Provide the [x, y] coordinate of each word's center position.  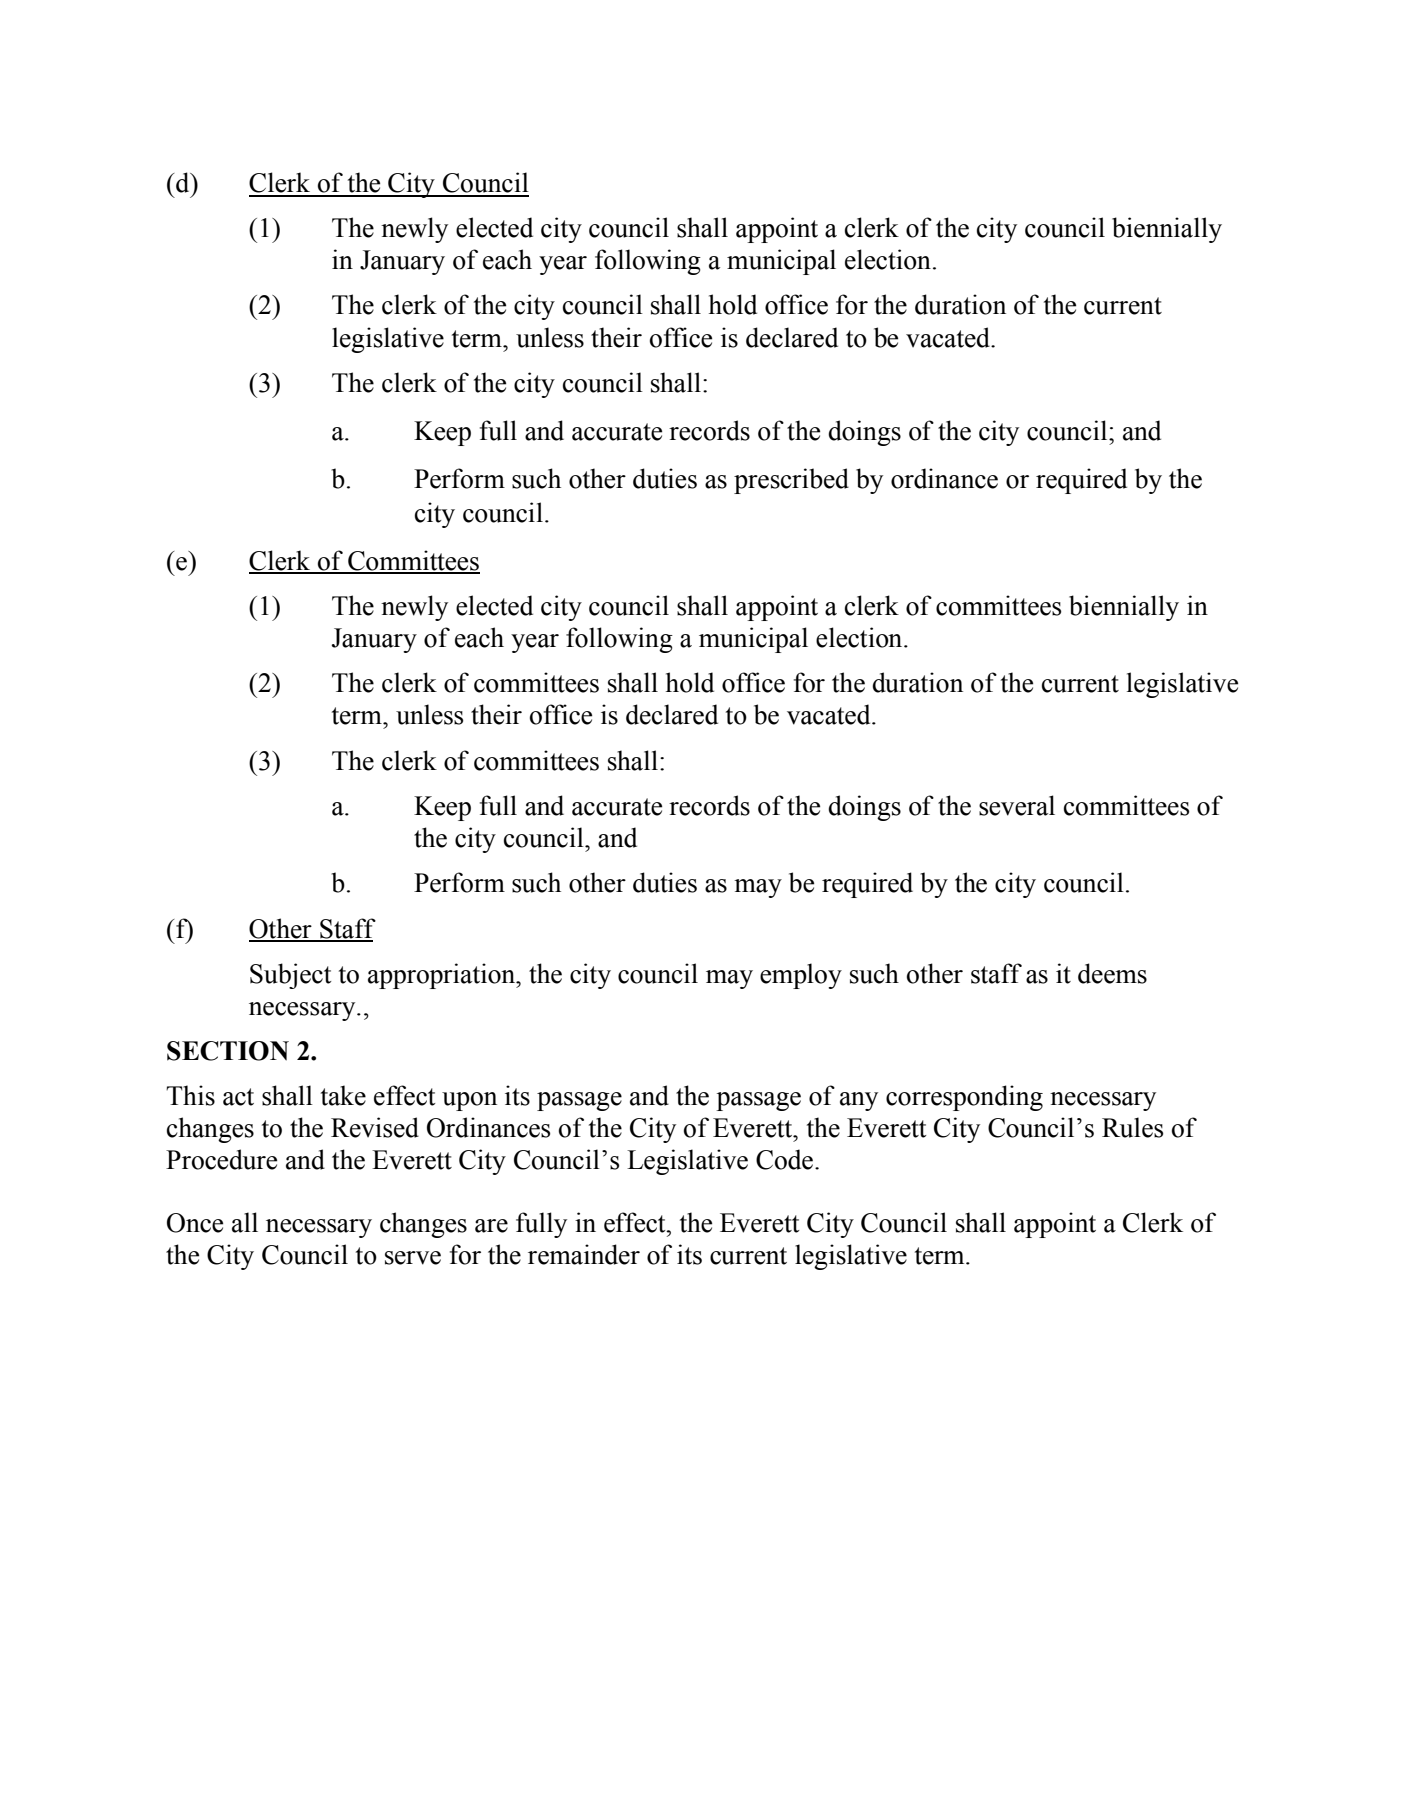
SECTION [228, 1051]
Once [195, 1223]
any [859, 1101]
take [343, 1095]
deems [1112, 973]
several [1017, 805]
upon [469, 1101]
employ [801, 976]
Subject [290, 976]
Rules [1132, 1127]
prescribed [791, 481]
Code [786, 1159]
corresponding [964, 1098]
